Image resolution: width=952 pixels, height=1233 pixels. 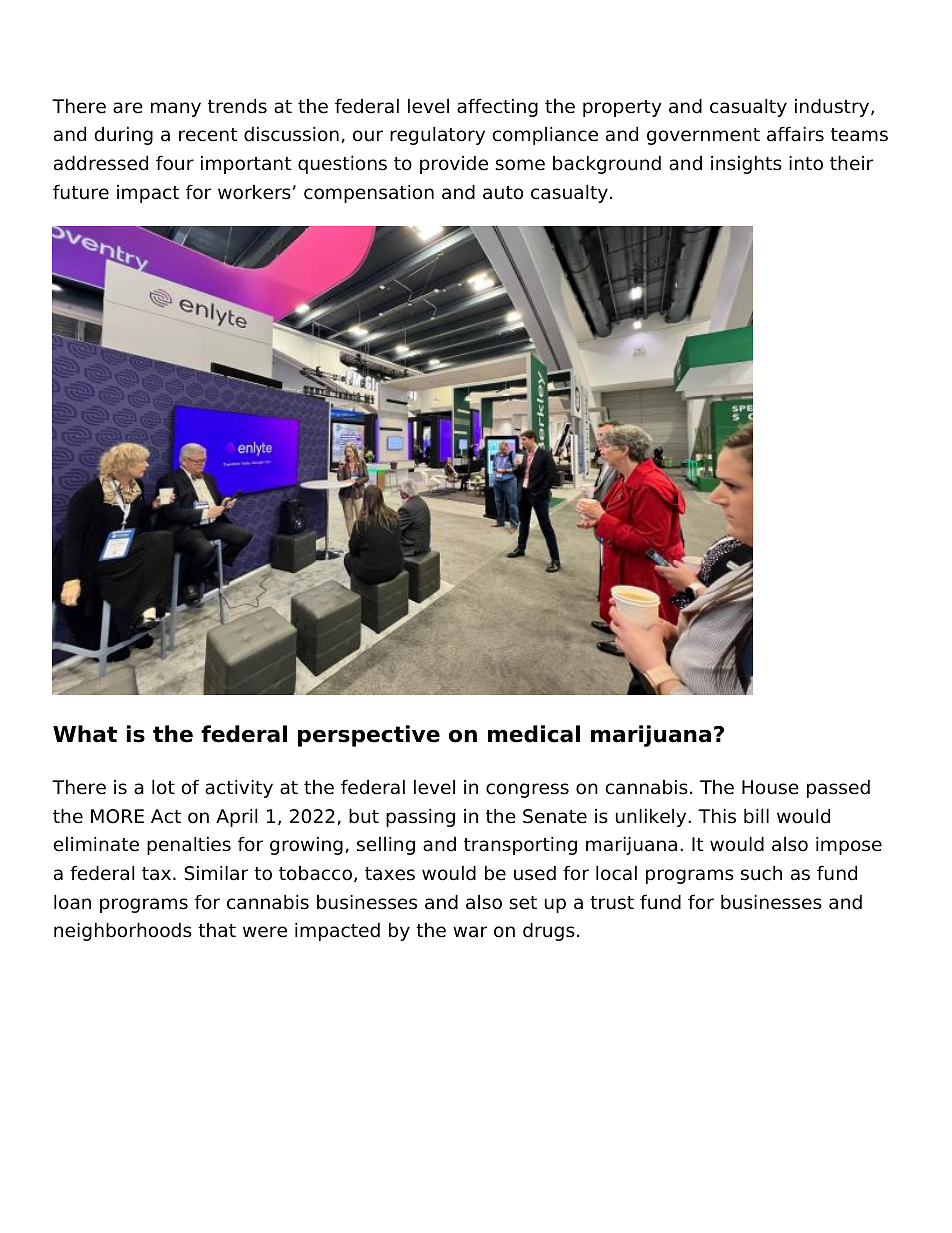 What do you see at coordinates (795, 134) in the page?
I see `affairs` at bounding box center [795, 134].
